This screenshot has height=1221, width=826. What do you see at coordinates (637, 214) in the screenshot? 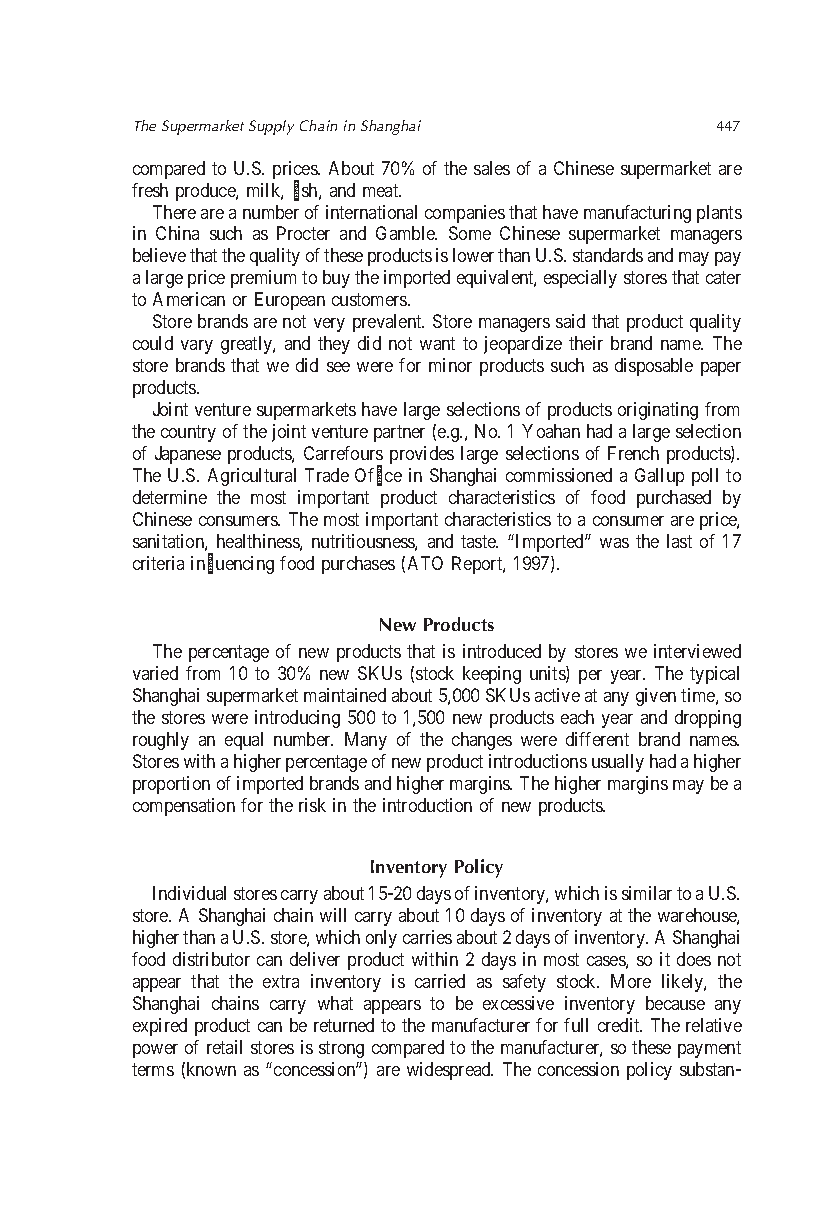
I see `manufacturing` at bounding box center [637, 214].
